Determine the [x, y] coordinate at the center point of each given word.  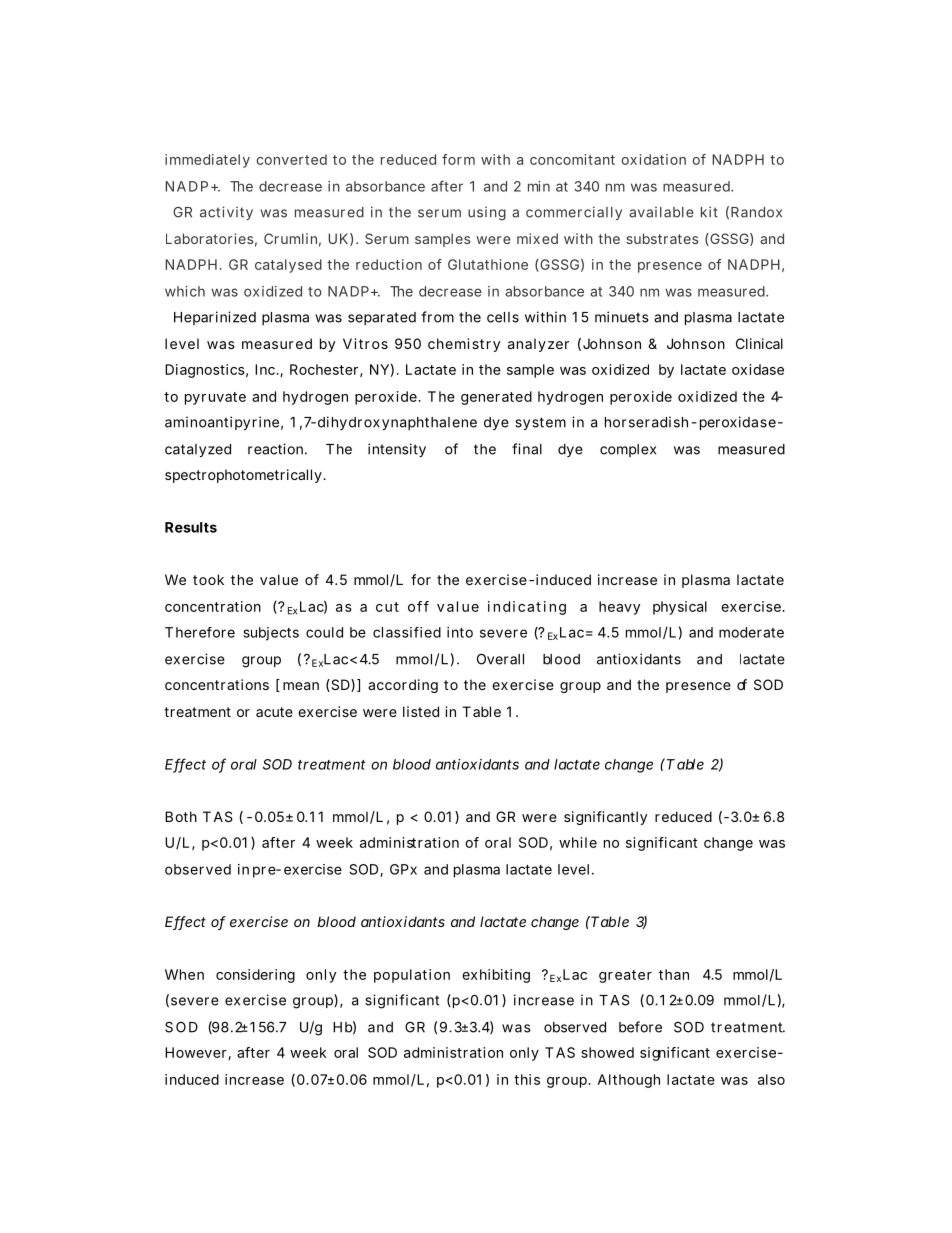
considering [255, 976]
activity [226, 213]
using [487, 214]
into [460, 632]
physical [680, 608]
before [640, 1027]
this [527, 1079]
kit [709, 212]
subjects [271, 634]
